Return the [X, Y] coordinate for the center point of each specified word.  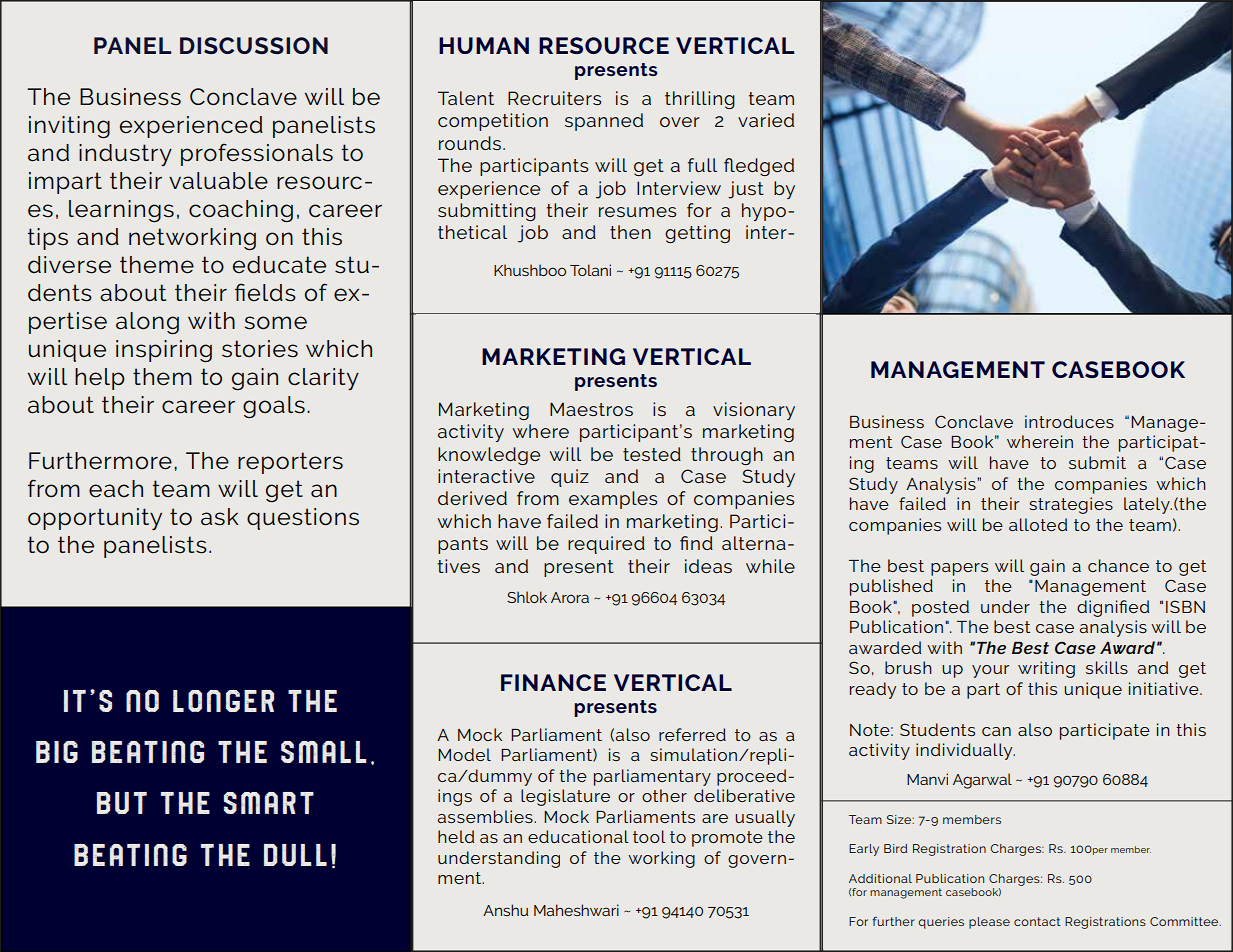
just [746, 190]
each [116, 489]
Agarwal [982, 781]
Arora [570, 597]
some [276, 323]
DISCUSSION [254, 45]
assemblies [486, 816]
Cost [1021, 801]
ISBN [1185, 606]
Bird [895, 848]
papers [959, 569]
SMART [269, 803]
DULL [295, 855]
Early [864, 850]
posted [940, 608]
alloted [1038, 524]
